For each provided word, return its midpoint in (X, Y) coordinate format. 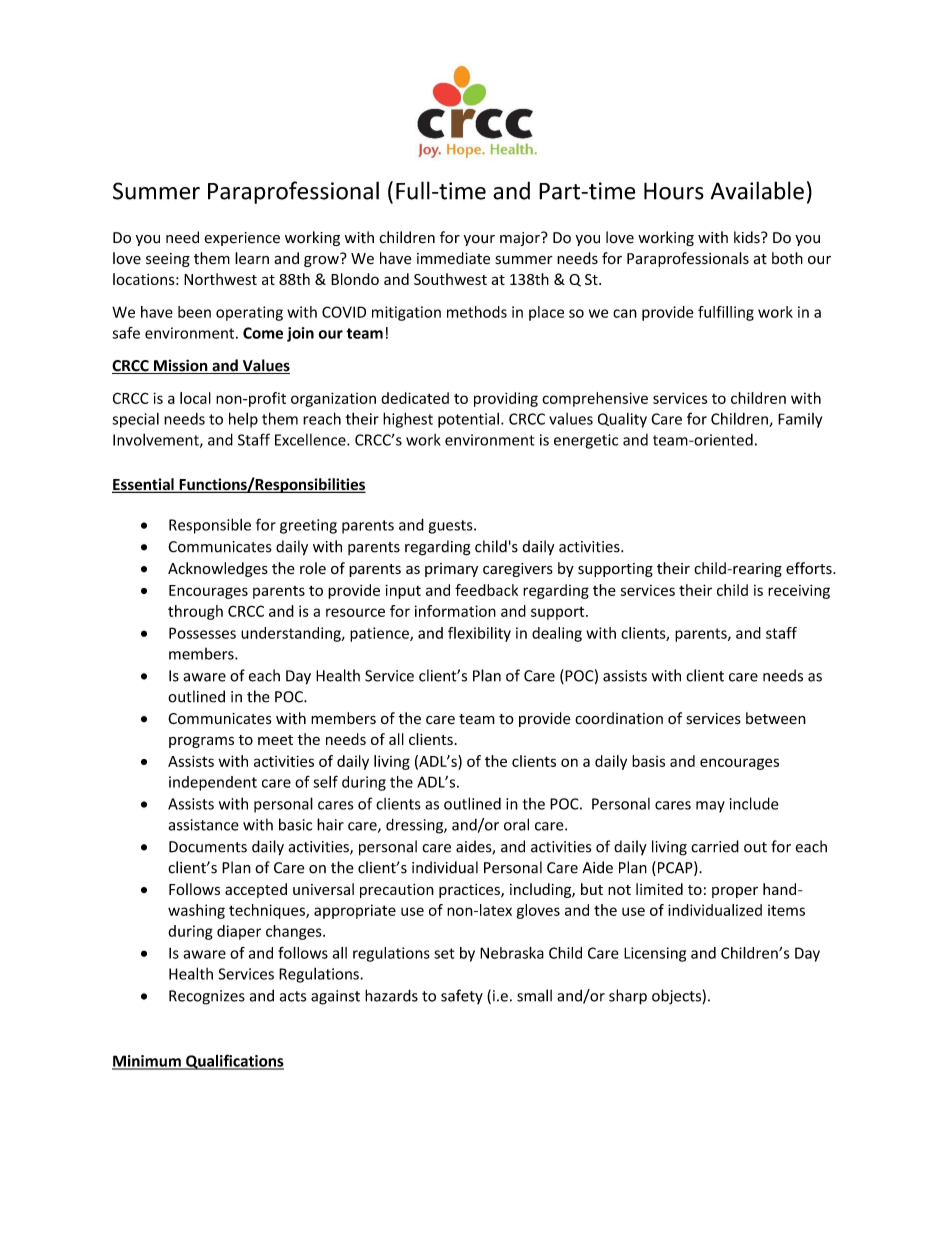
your (479, 240)
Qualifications (234, 1062)
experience (242, 239)
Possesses (202, 633)
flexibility (479, 634)
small (534, 995)
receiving (799, 591)
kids (748, 237)
